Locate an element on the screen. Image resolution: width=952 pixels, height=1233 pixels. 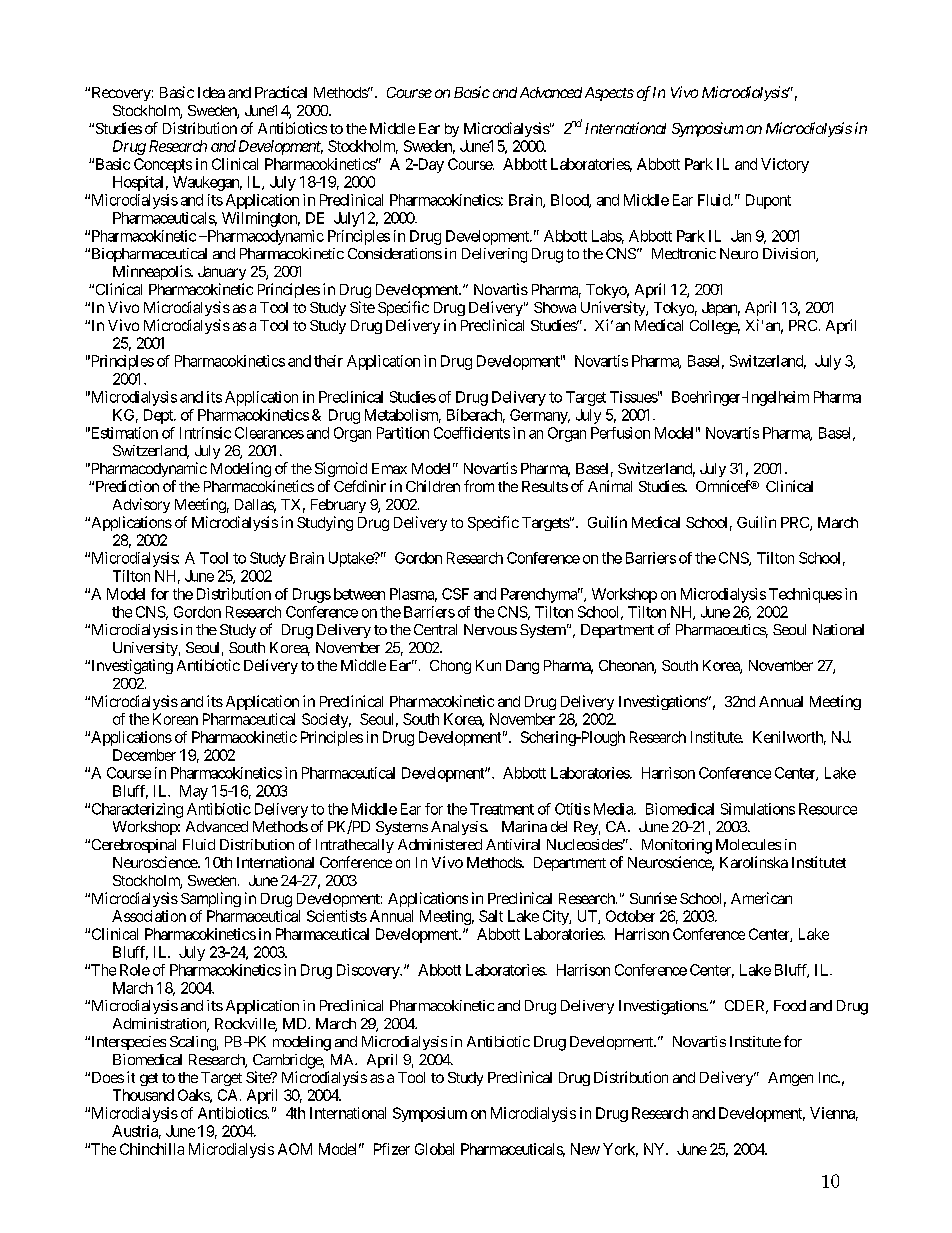
Aspects is located at coordinates (609, 94).
